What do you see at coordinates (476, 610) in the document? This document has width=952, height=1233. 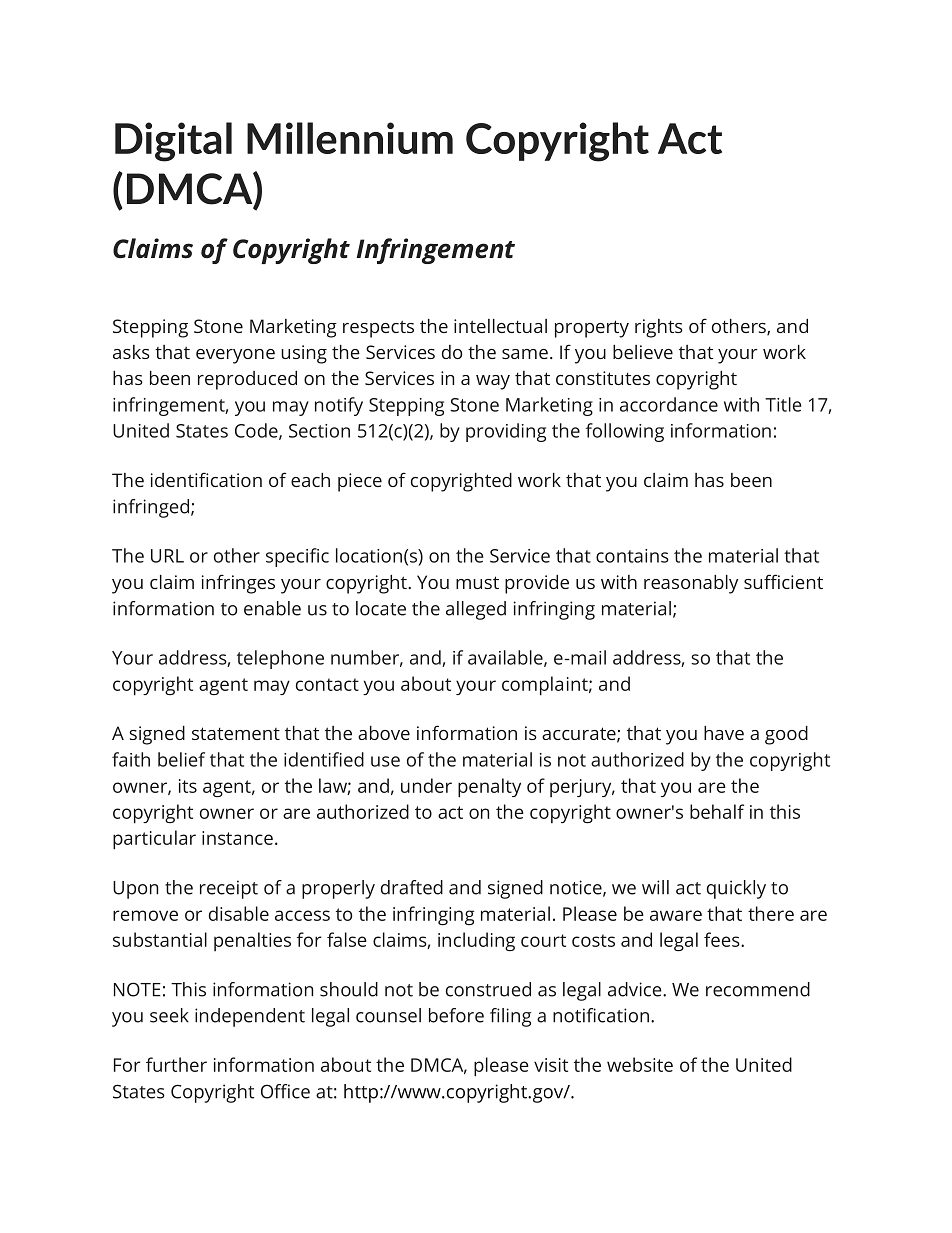 I see `alleged` at bounding box center [476, 610].
